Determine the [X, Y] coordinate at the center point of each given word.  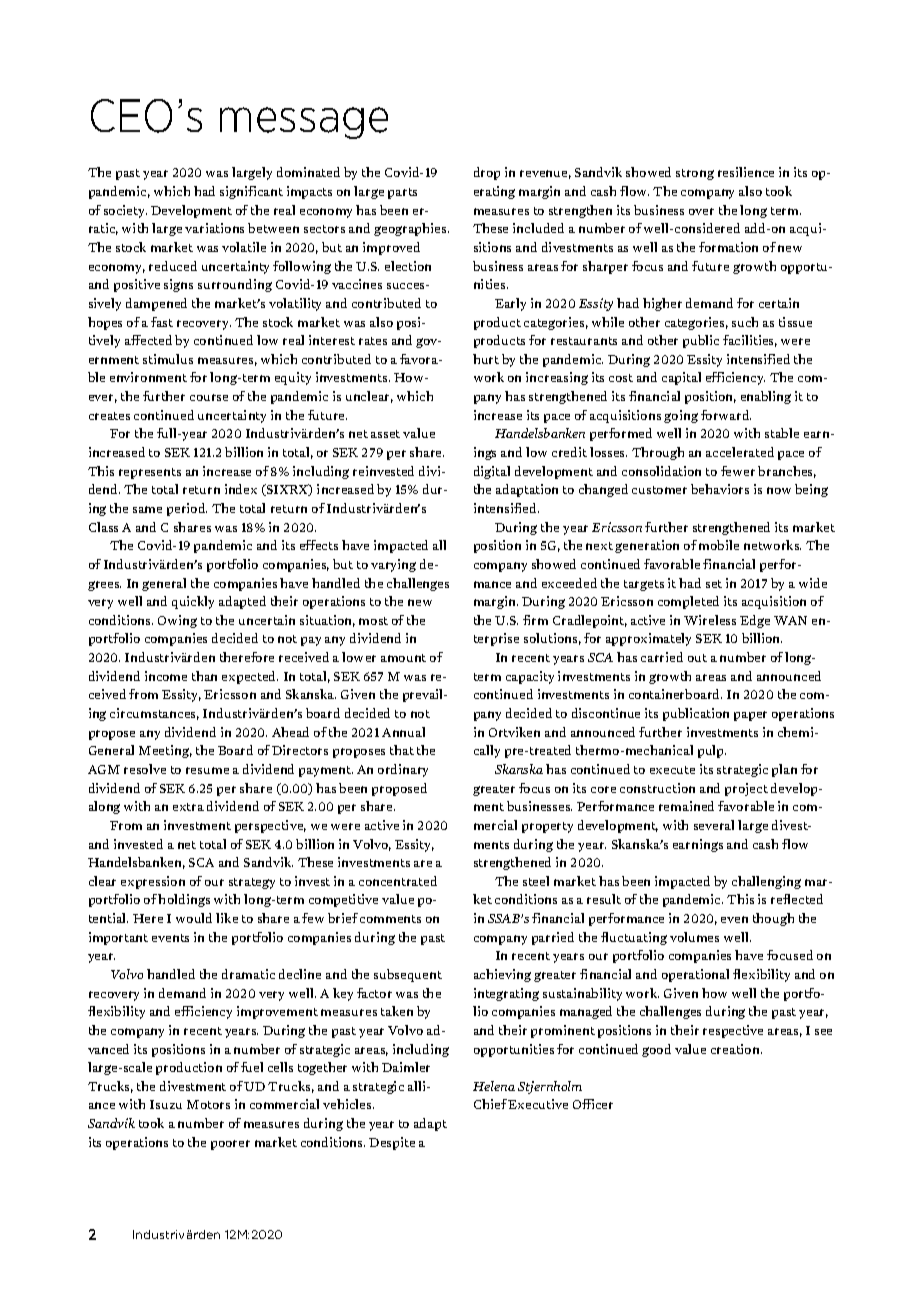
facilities [750, 341]
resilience [746, 172]
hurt [486, 359]
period [187, 509]
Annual [403, 732]
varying [393, 565]
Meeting [165, 751]
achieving [502, 975]
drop [487, 173]
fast [162, 322]
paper [750, 716]
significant [251, 192]
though [773, 919]
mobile [719, 545]
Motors [208, 1104]
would [194, 918]
